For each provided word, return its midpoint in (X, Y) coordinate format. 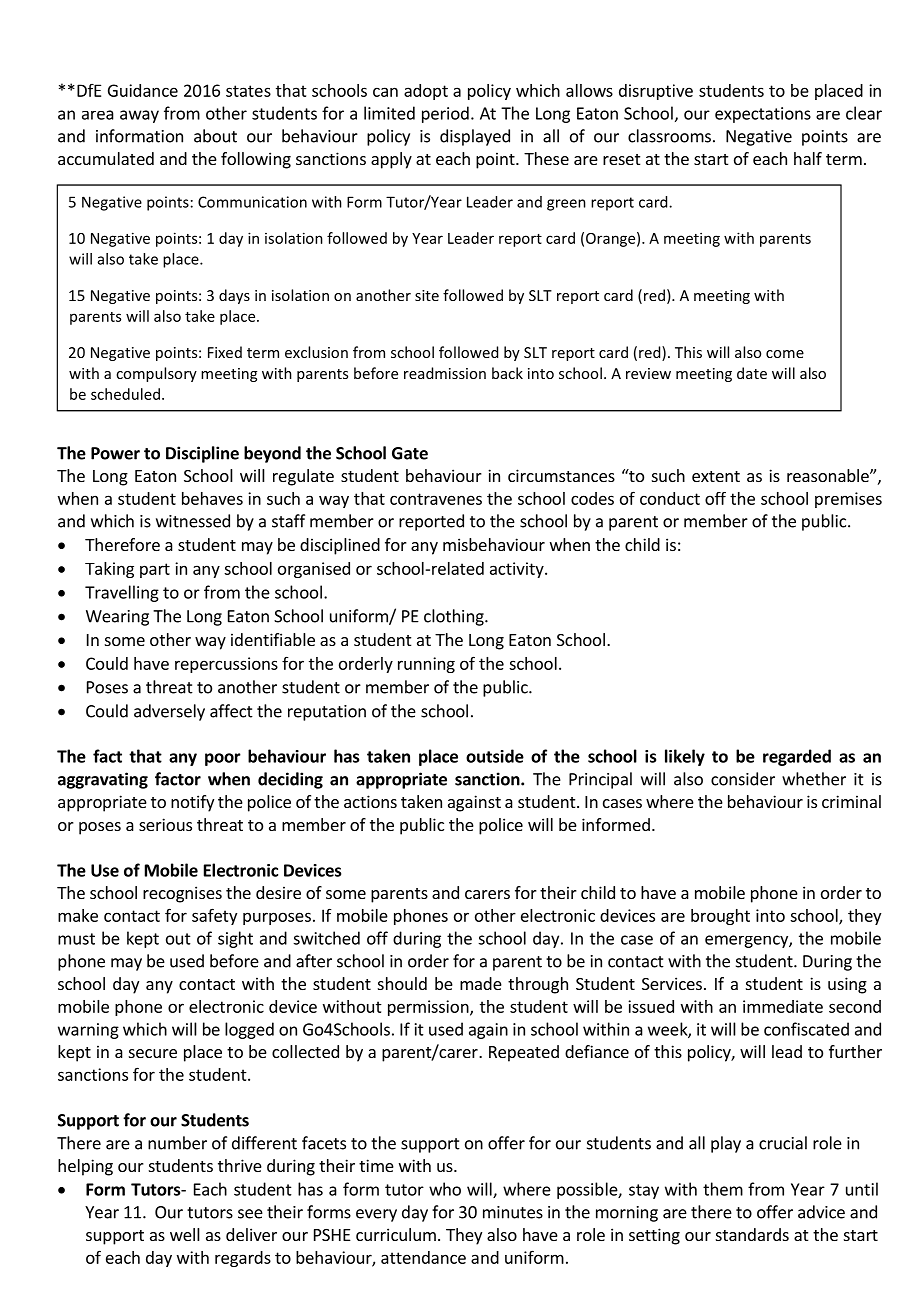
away (139, 116)
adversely (169, 712)
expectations (763, 115)
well (185, 1234)
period (445, 114)
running (426, 665)
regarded (797, 757)
